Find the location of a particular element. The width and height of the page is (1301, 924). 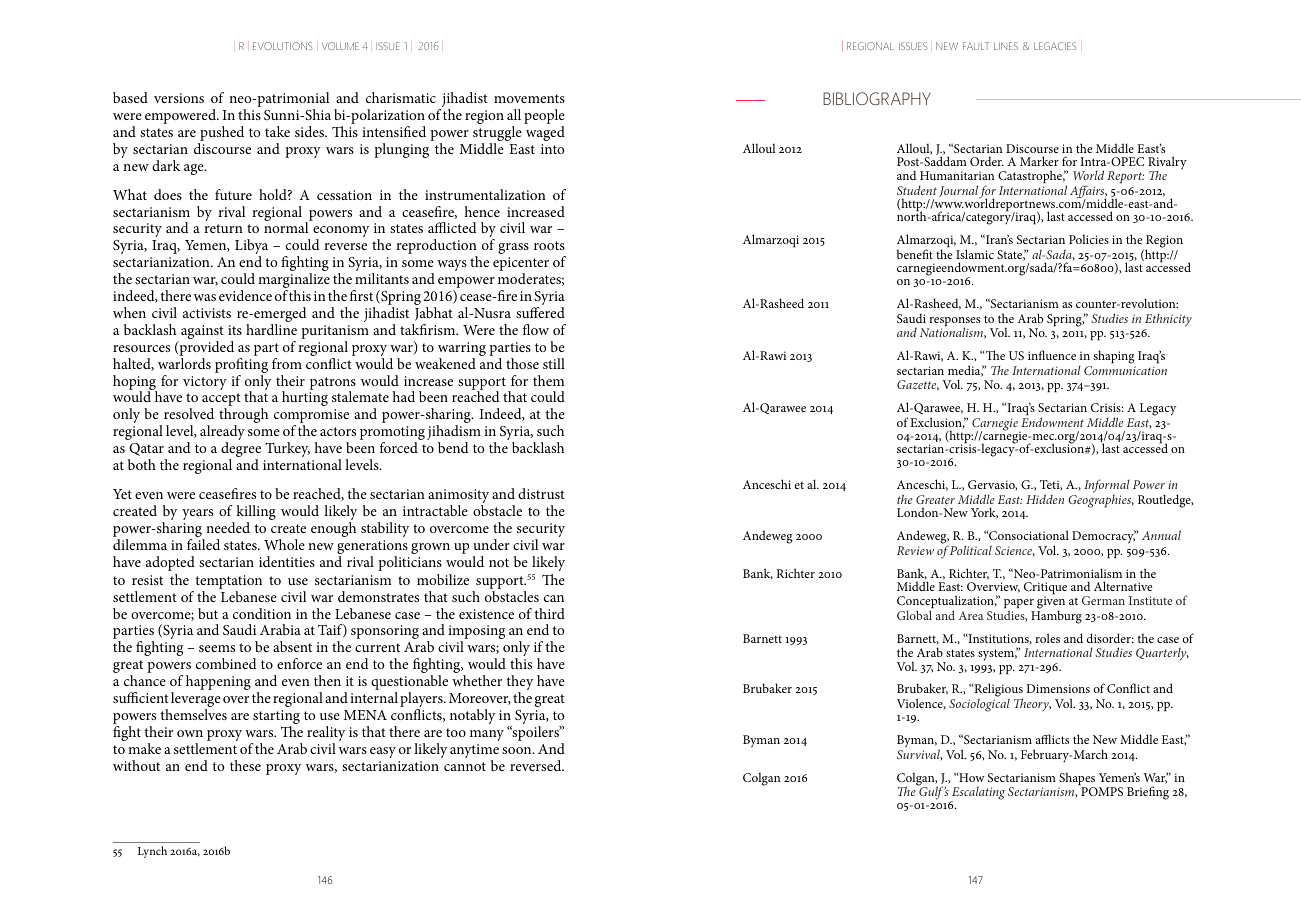

Informal is located at coordinates (1107, 487).
